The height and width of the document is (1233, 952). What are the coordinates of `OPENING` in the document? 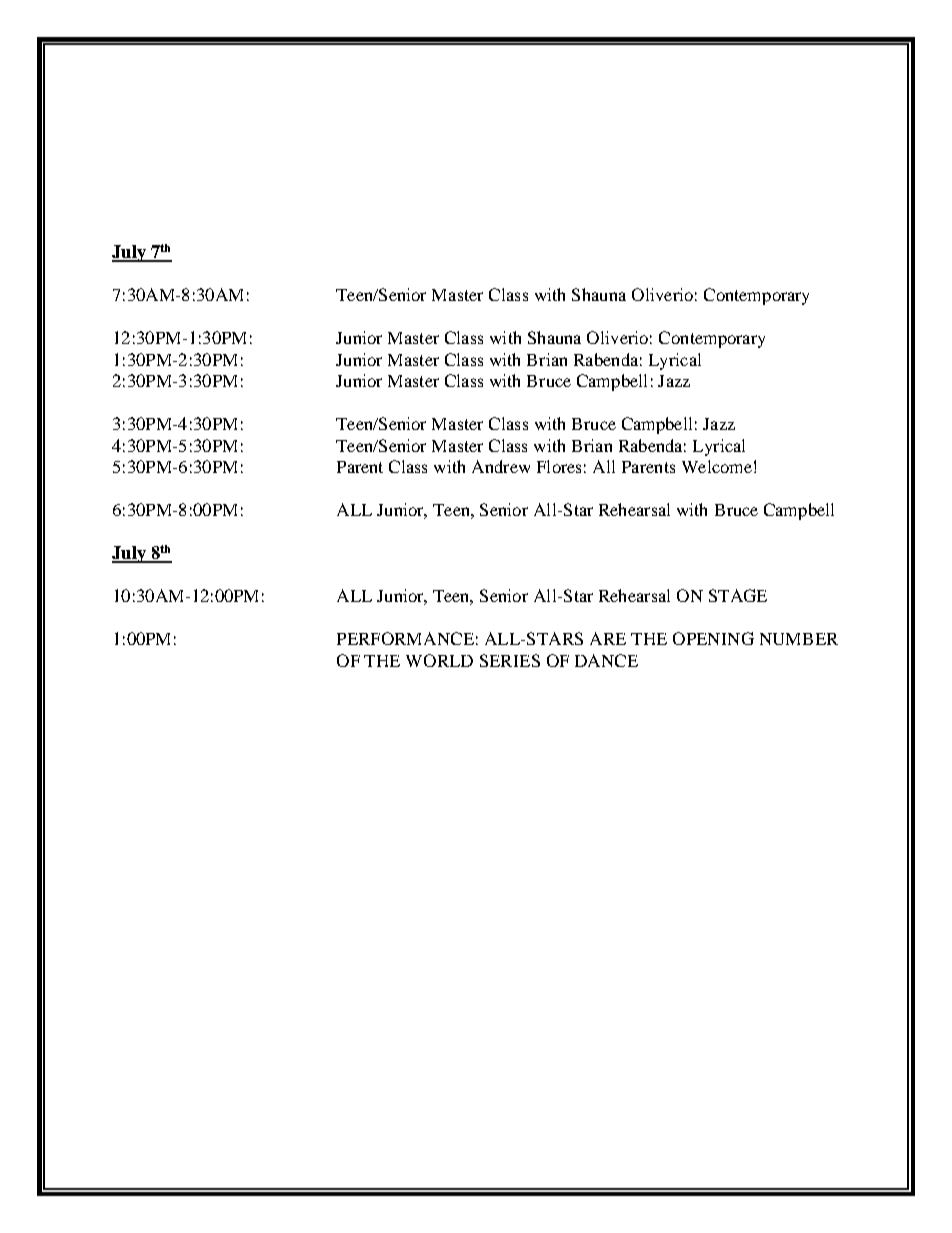 It's located at (713, 638).
